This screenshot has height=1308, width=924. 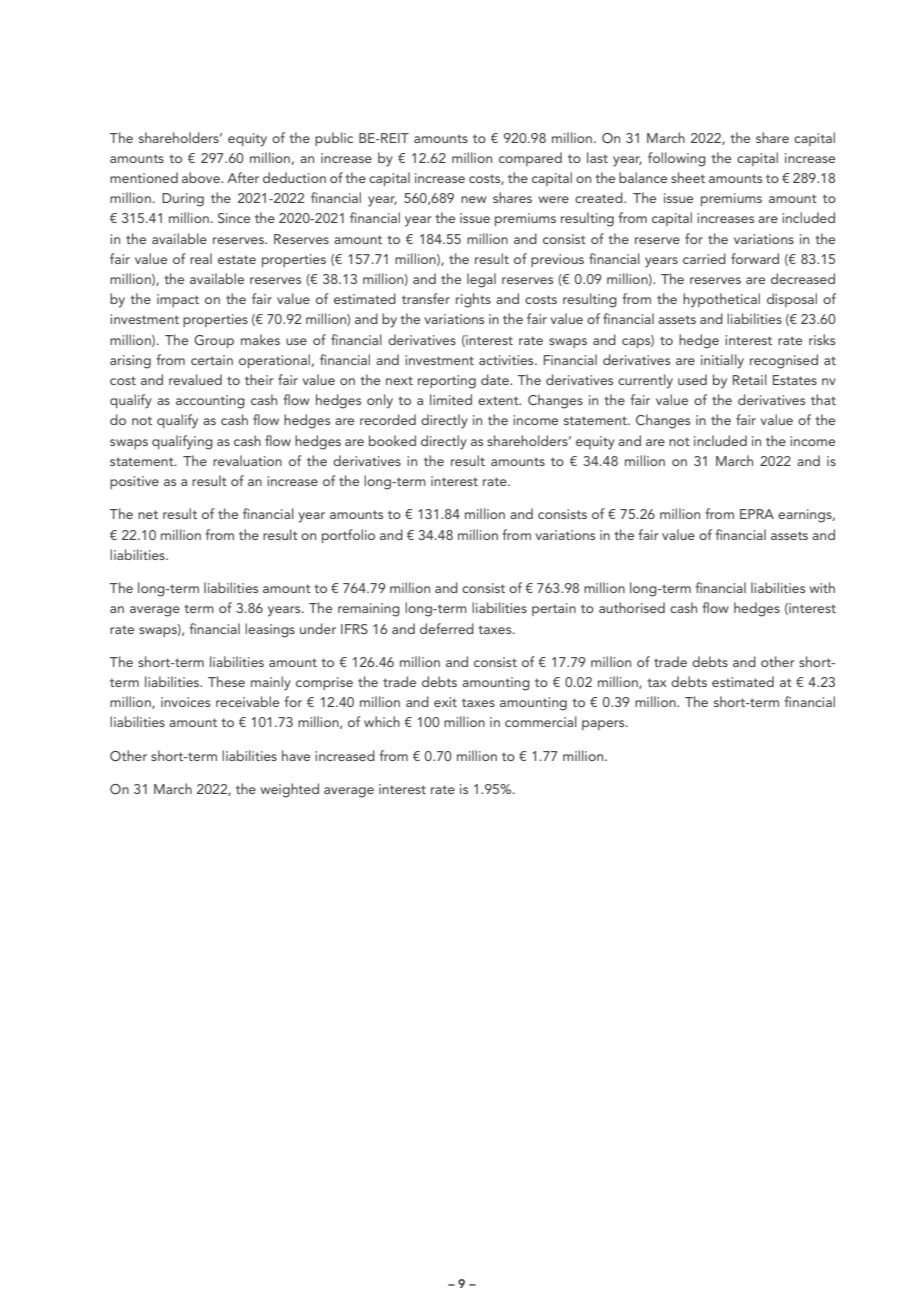 I want to click on booked, so click(x=392, y=440).
